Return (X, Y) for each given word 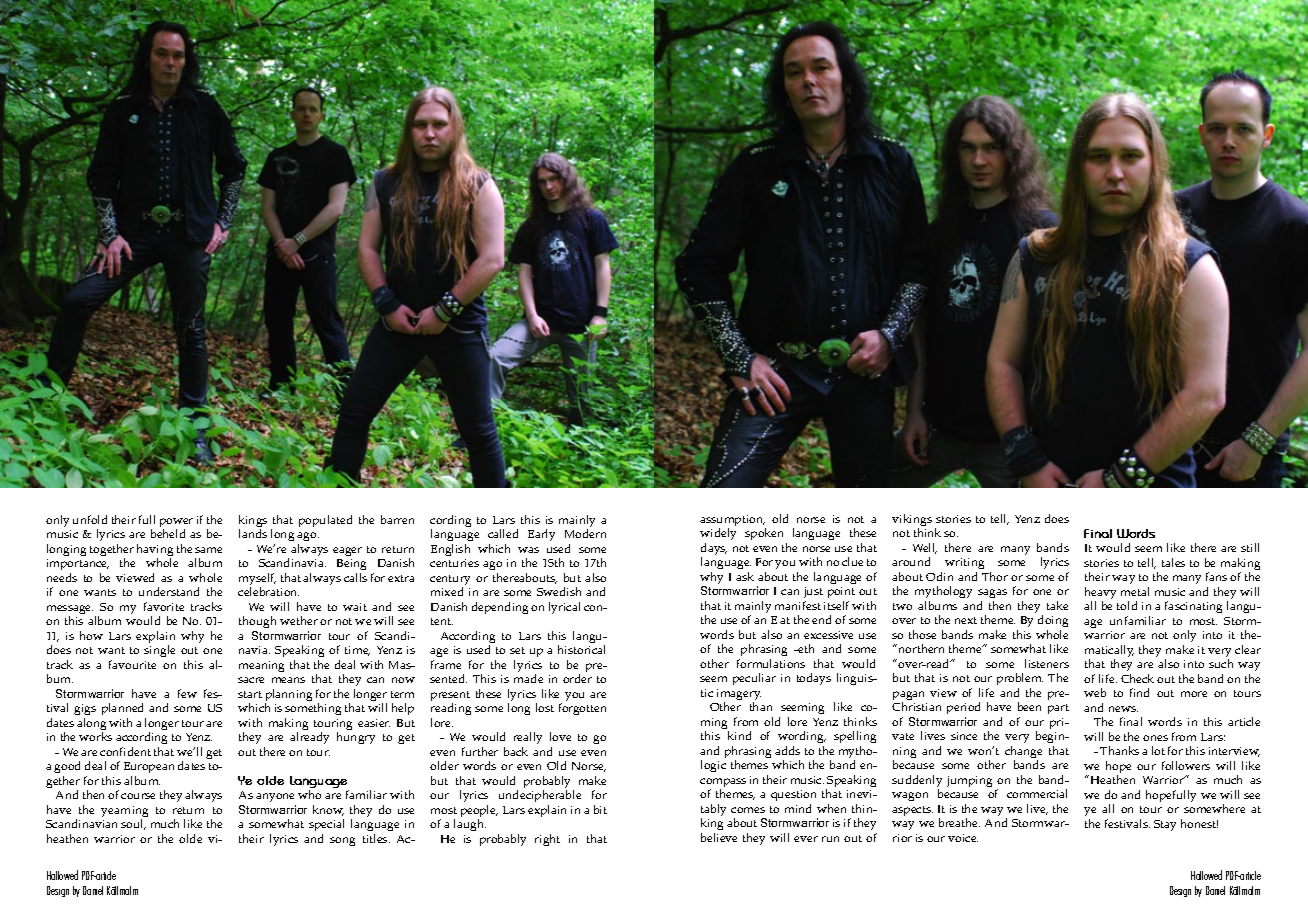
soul (133, 824)
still (1250, 547)
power (176, 524)
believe (719, 837)
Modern (585, 533)
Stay (1165, 825)
